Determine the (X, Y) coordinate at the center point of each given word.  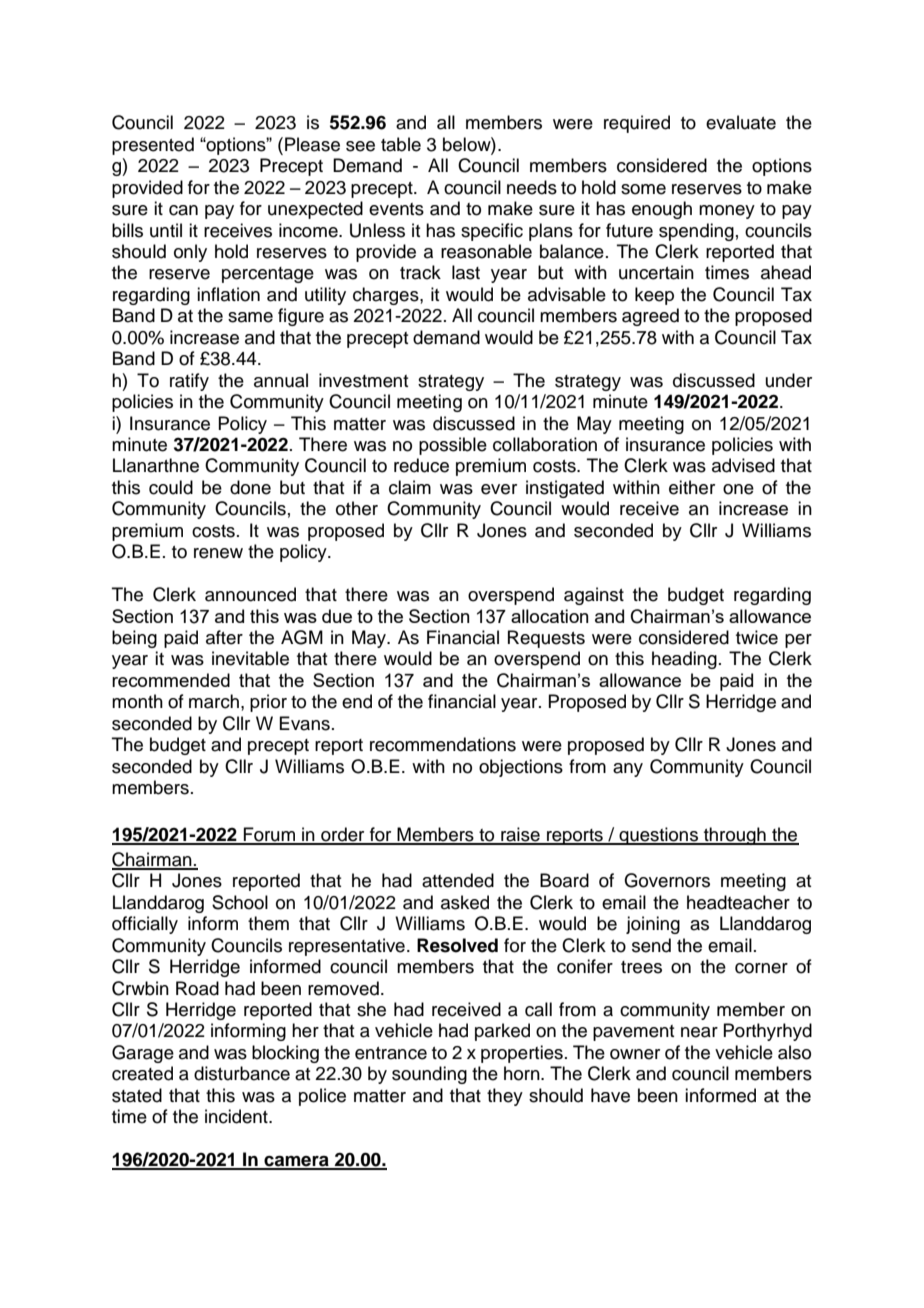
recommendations (443, 744)
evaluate (741, 122)
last (466, 272)
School (240, 902)
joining (653, 925)
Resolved (457, 945)
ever (499, 489)
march (214, 701)
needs (532, 187)
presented (153, 146)
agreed (650, 317)
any (628, 770)
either (692, 487)
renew (218, 553)
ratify (189, 382)
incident (237, 1116)
